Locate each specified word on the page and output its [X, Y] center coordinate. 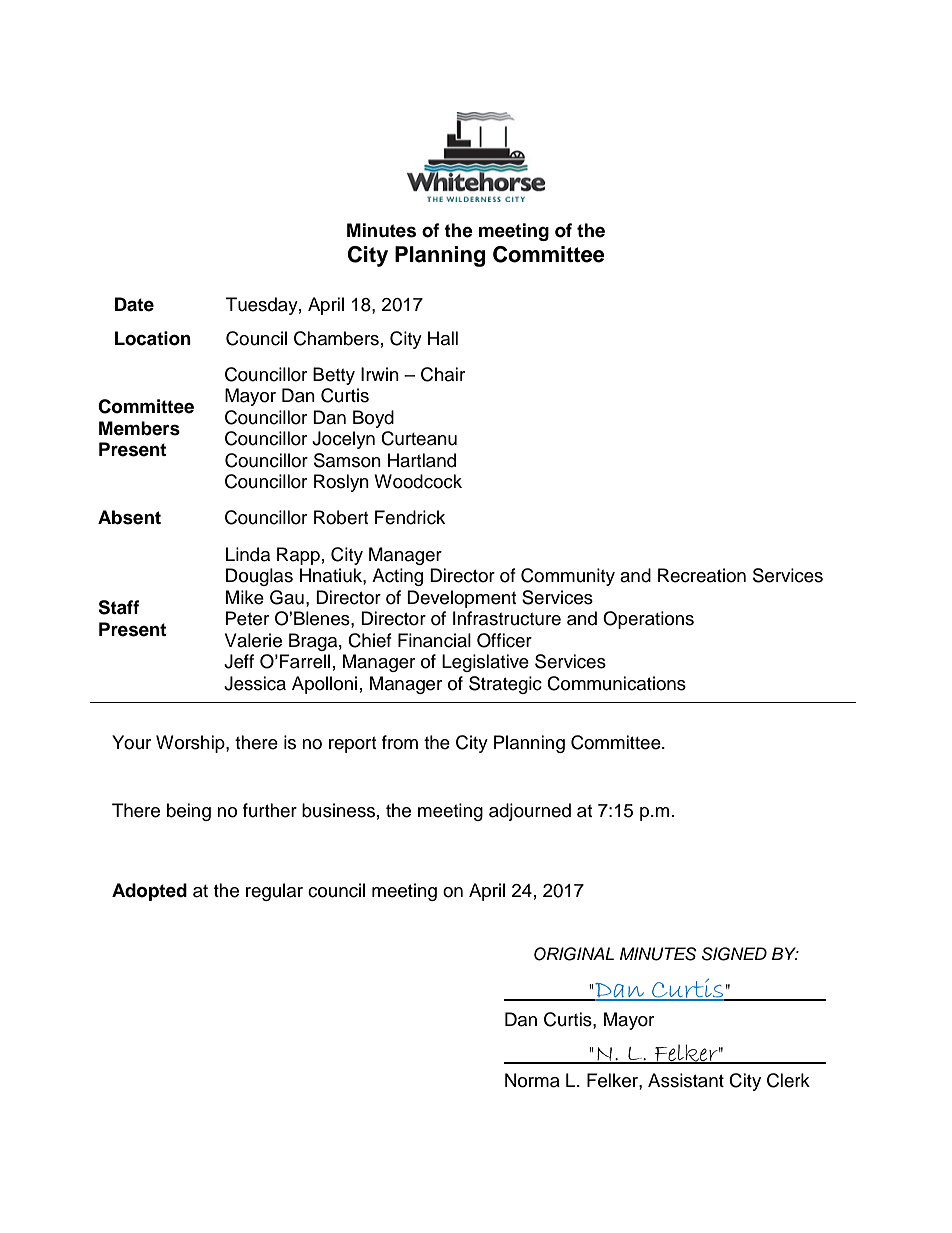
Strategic [505, 685]
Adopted [149, 892]
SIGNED [734, 954]
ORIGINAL [574, 954]
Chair [443, 374]
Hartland [422, 460]
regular [274, 892]
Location [153, 338]
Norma [532, 1080]
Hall [443, 338]
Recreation [702, 575]
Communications [616, 683]
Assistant [686, 1080]
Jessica [255, 683]
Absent [129, 517]
